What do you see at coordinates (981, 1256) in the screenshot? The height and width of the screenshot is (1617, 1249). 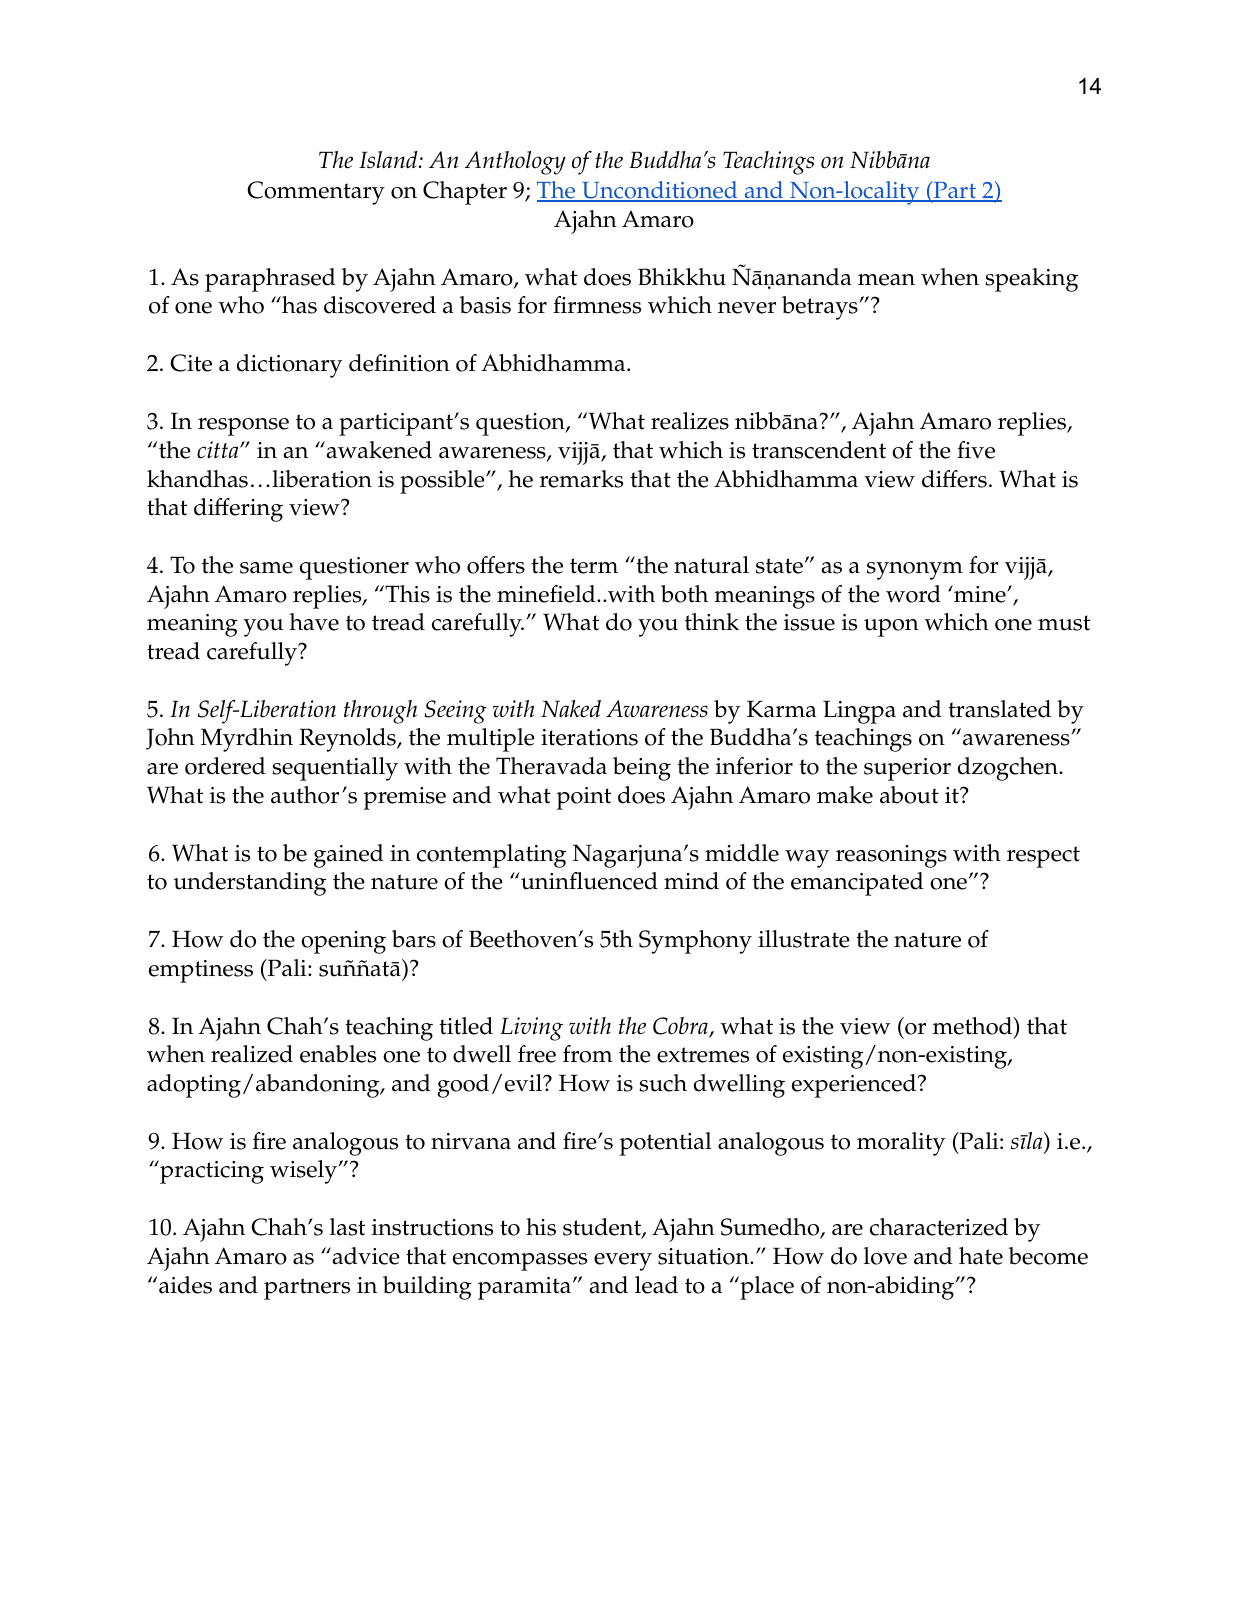 I see `hate` at bounding box center [981, 1256].
